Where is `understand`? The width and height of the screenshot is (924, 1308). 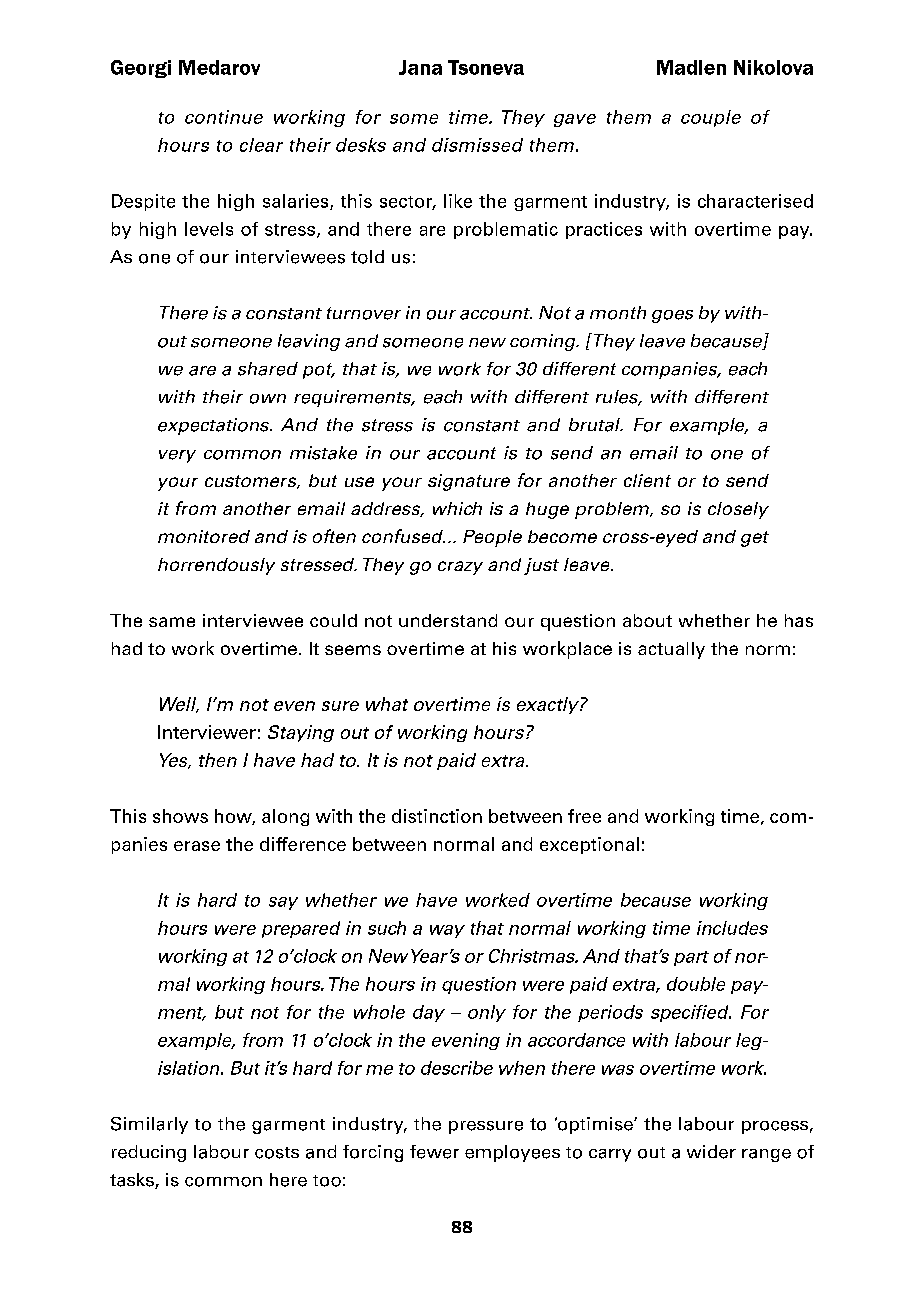
understand is located at coordinates (448, 620).
